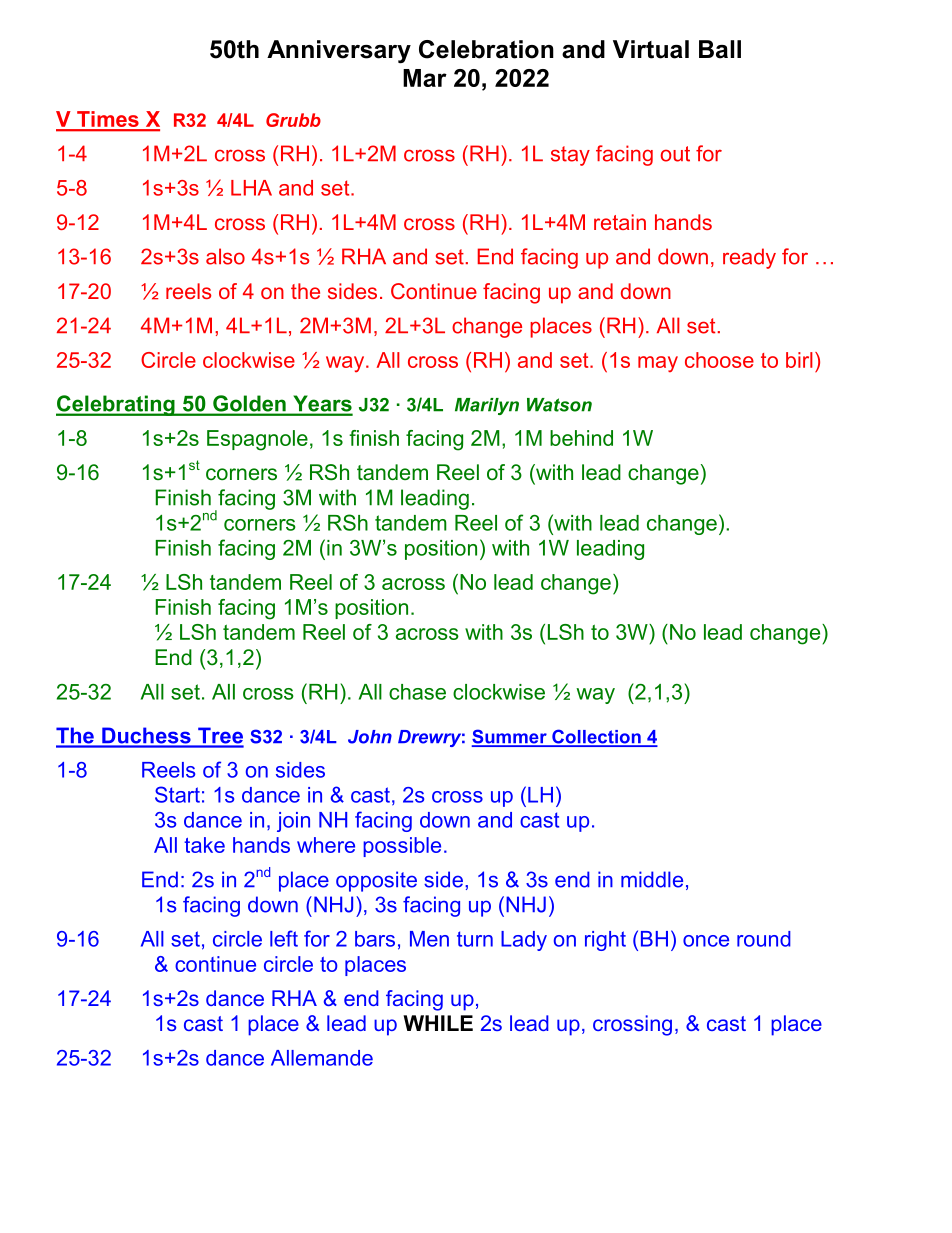 The image size is (952, 1233). Describe the element at coordinates (658, 364) in the screenshot. I see `may` at that location.
